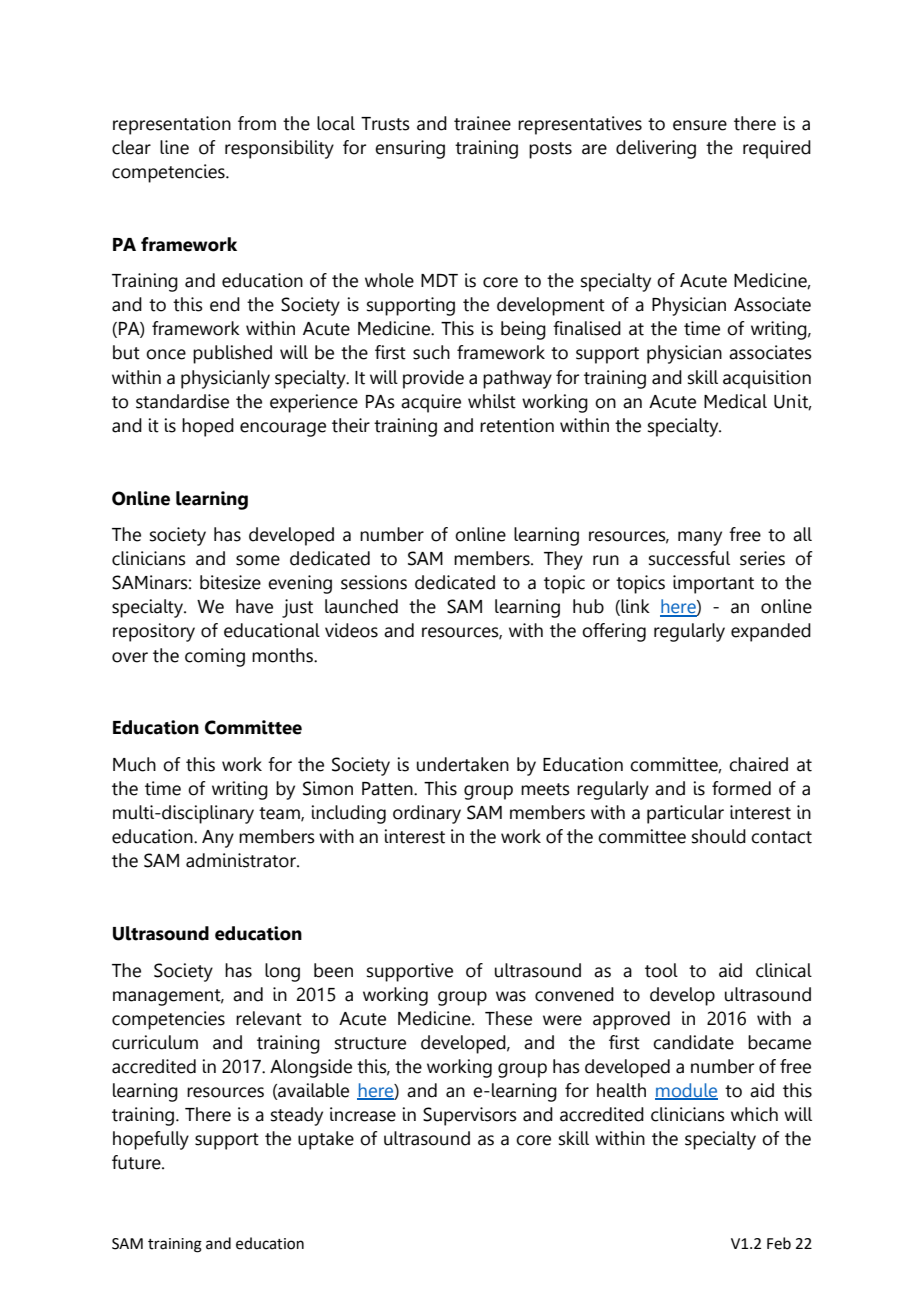  Describe the element at coordinates (700, 125) in the image. I see `ensure` at that location.
